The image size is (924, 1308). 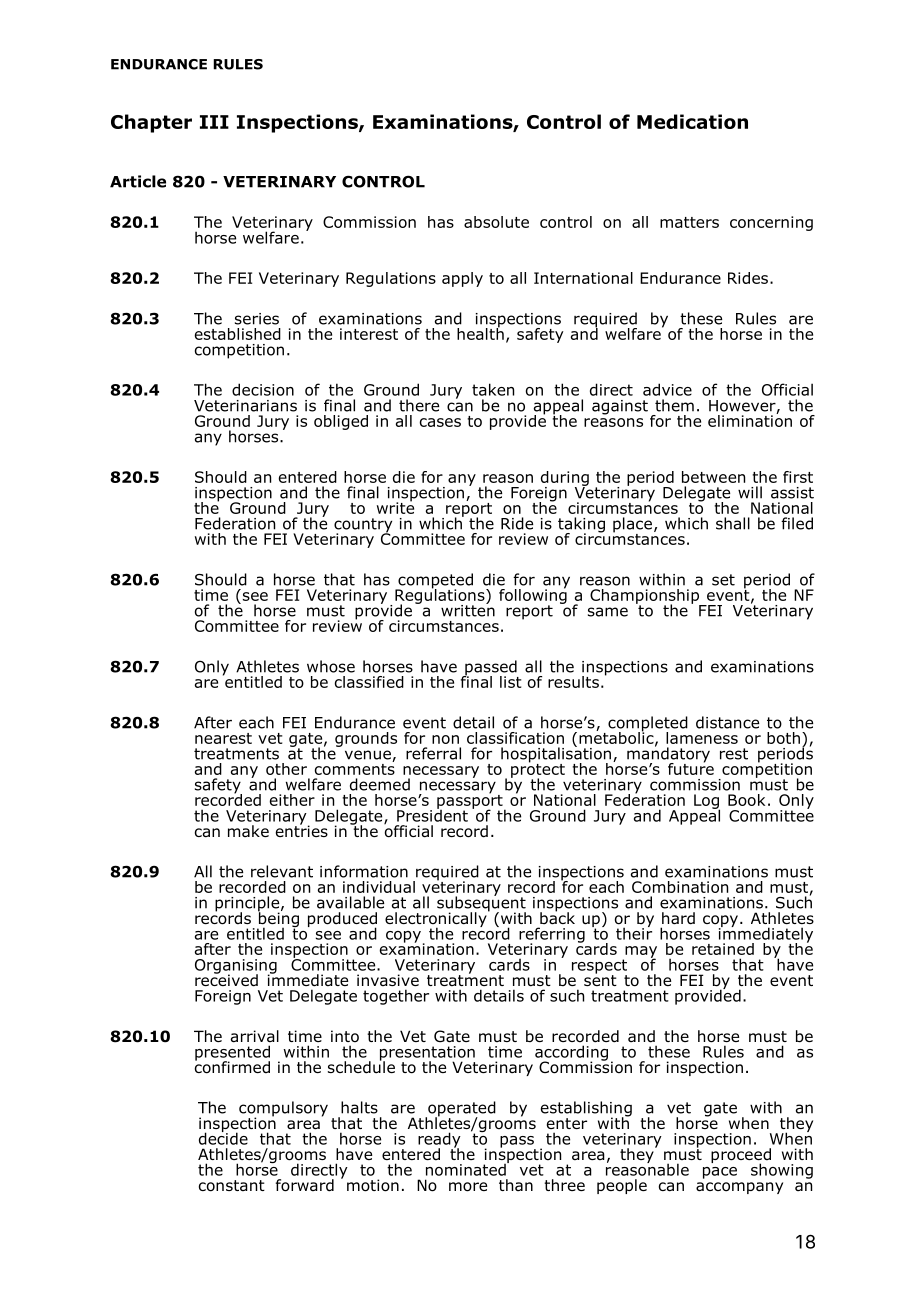 What do you see at coordinates (692, 121) in the screenshot?
I see `Medication` at bounding box center [692, 121].
